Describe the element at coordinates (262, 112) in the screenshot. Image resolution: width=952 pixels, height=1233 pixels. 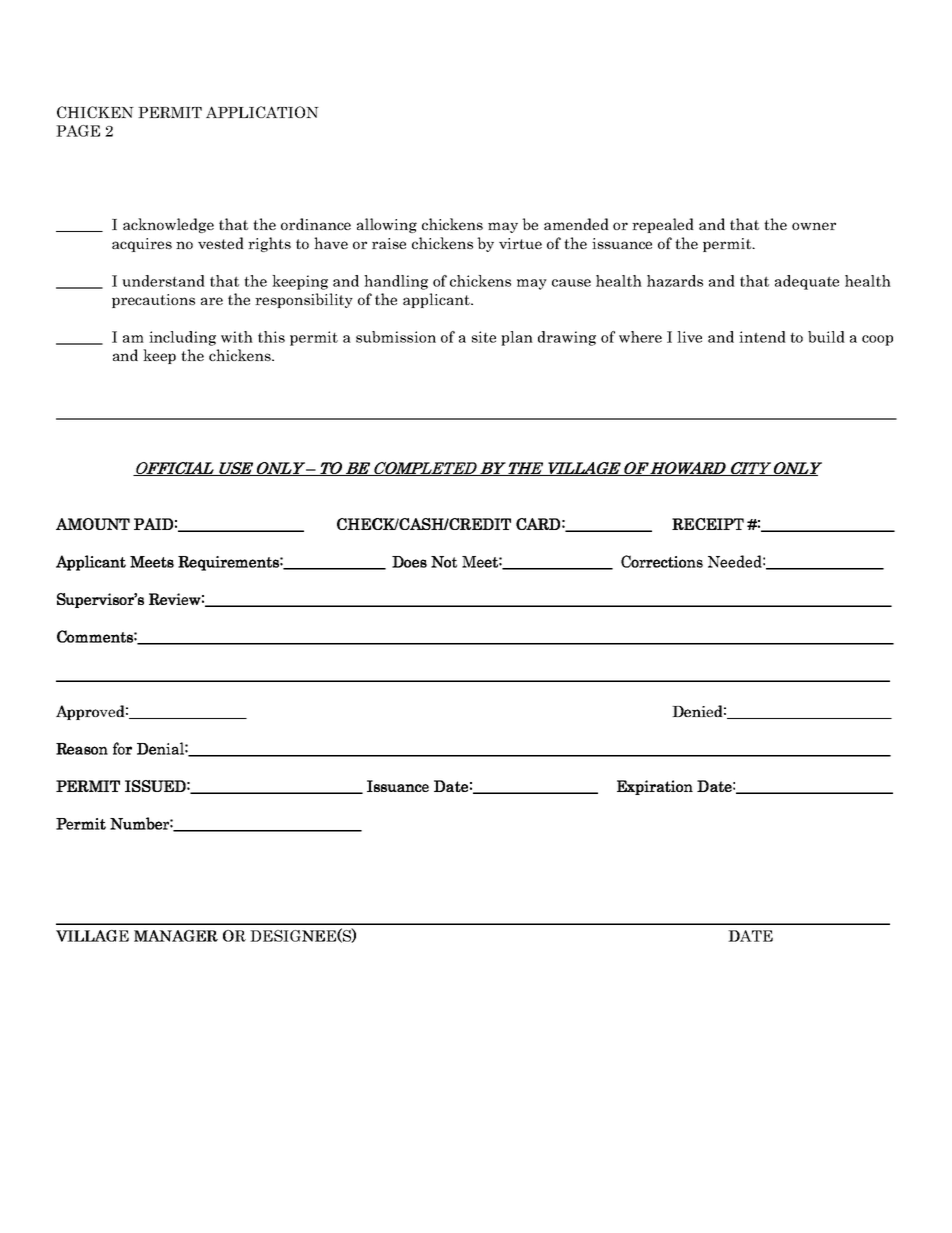
I see `APPLICATION` at that location.
